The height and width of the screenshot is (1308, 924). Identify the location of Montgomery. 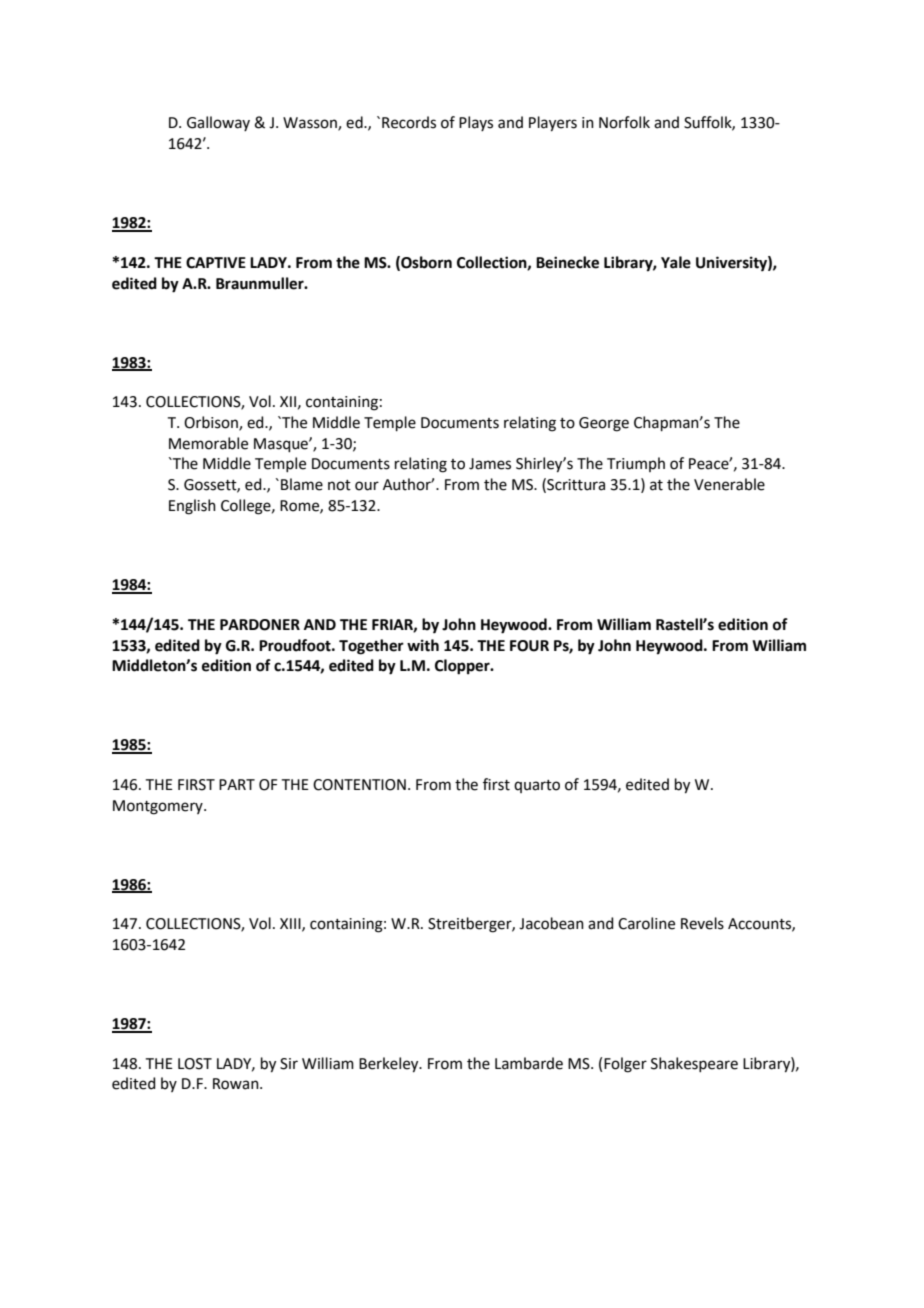
(159, 807).
